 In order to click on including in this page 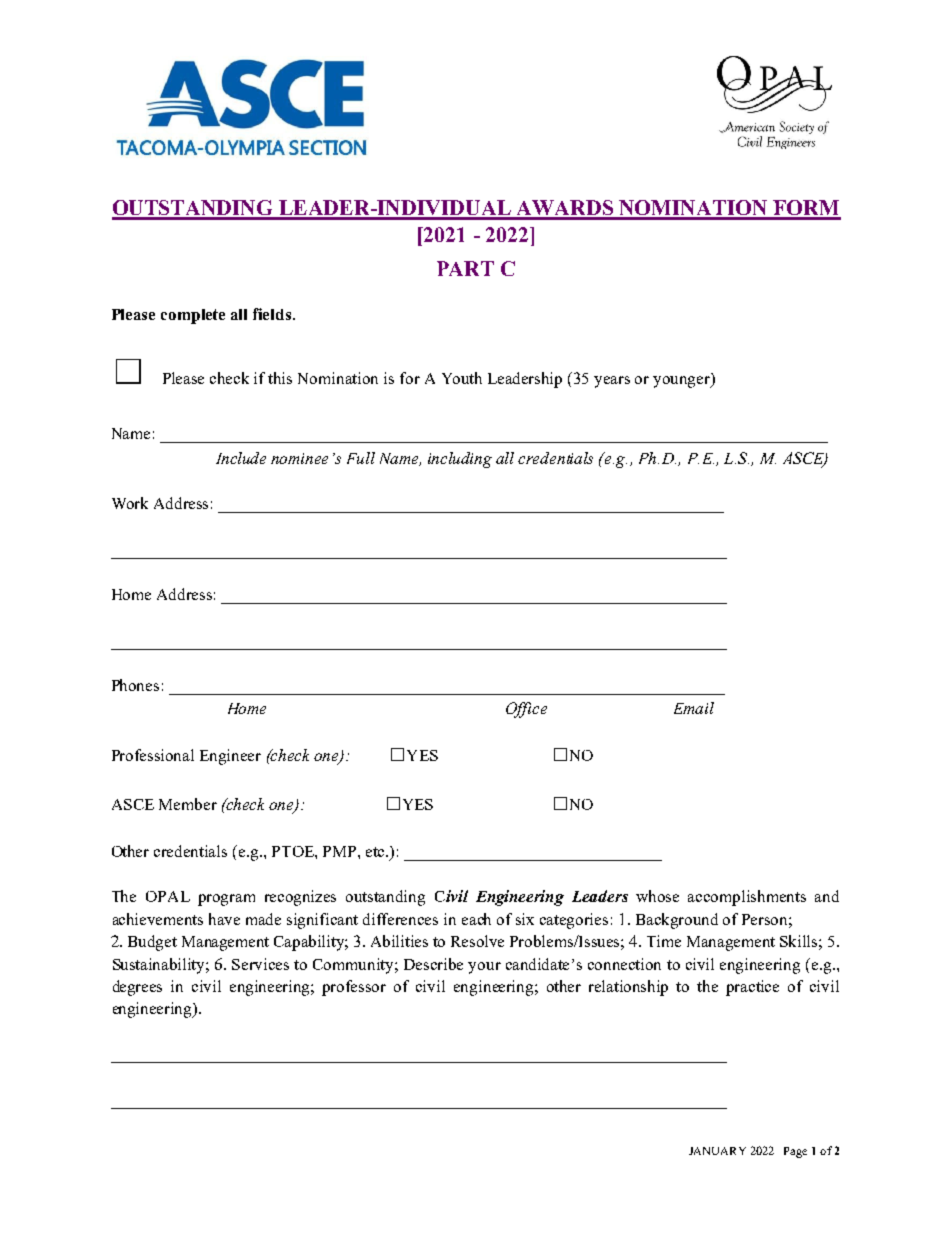, I will do `click(460, 460)`.
